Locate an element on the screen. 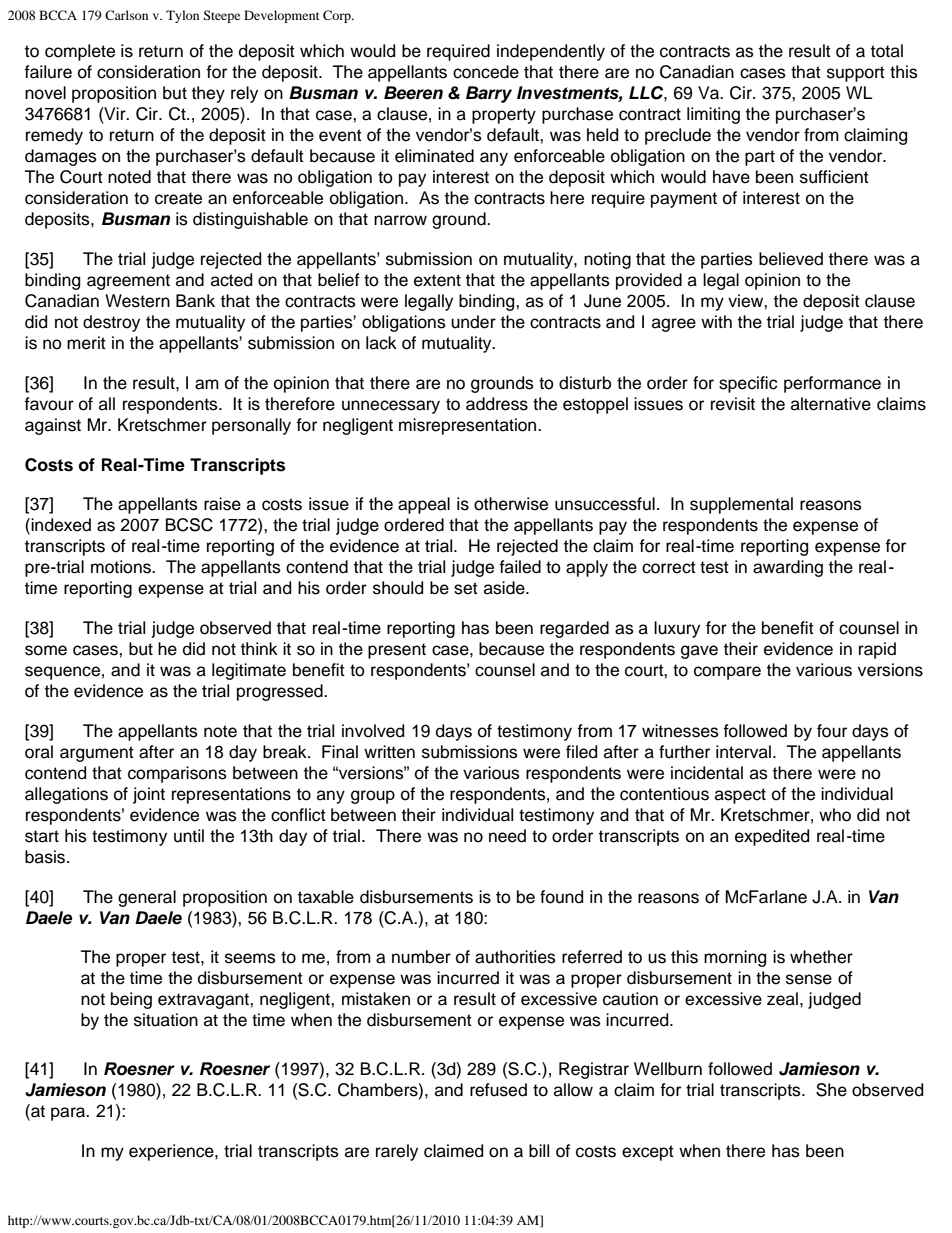 The image size is (952, 1233). compare is located at coordinates (727, 673).
